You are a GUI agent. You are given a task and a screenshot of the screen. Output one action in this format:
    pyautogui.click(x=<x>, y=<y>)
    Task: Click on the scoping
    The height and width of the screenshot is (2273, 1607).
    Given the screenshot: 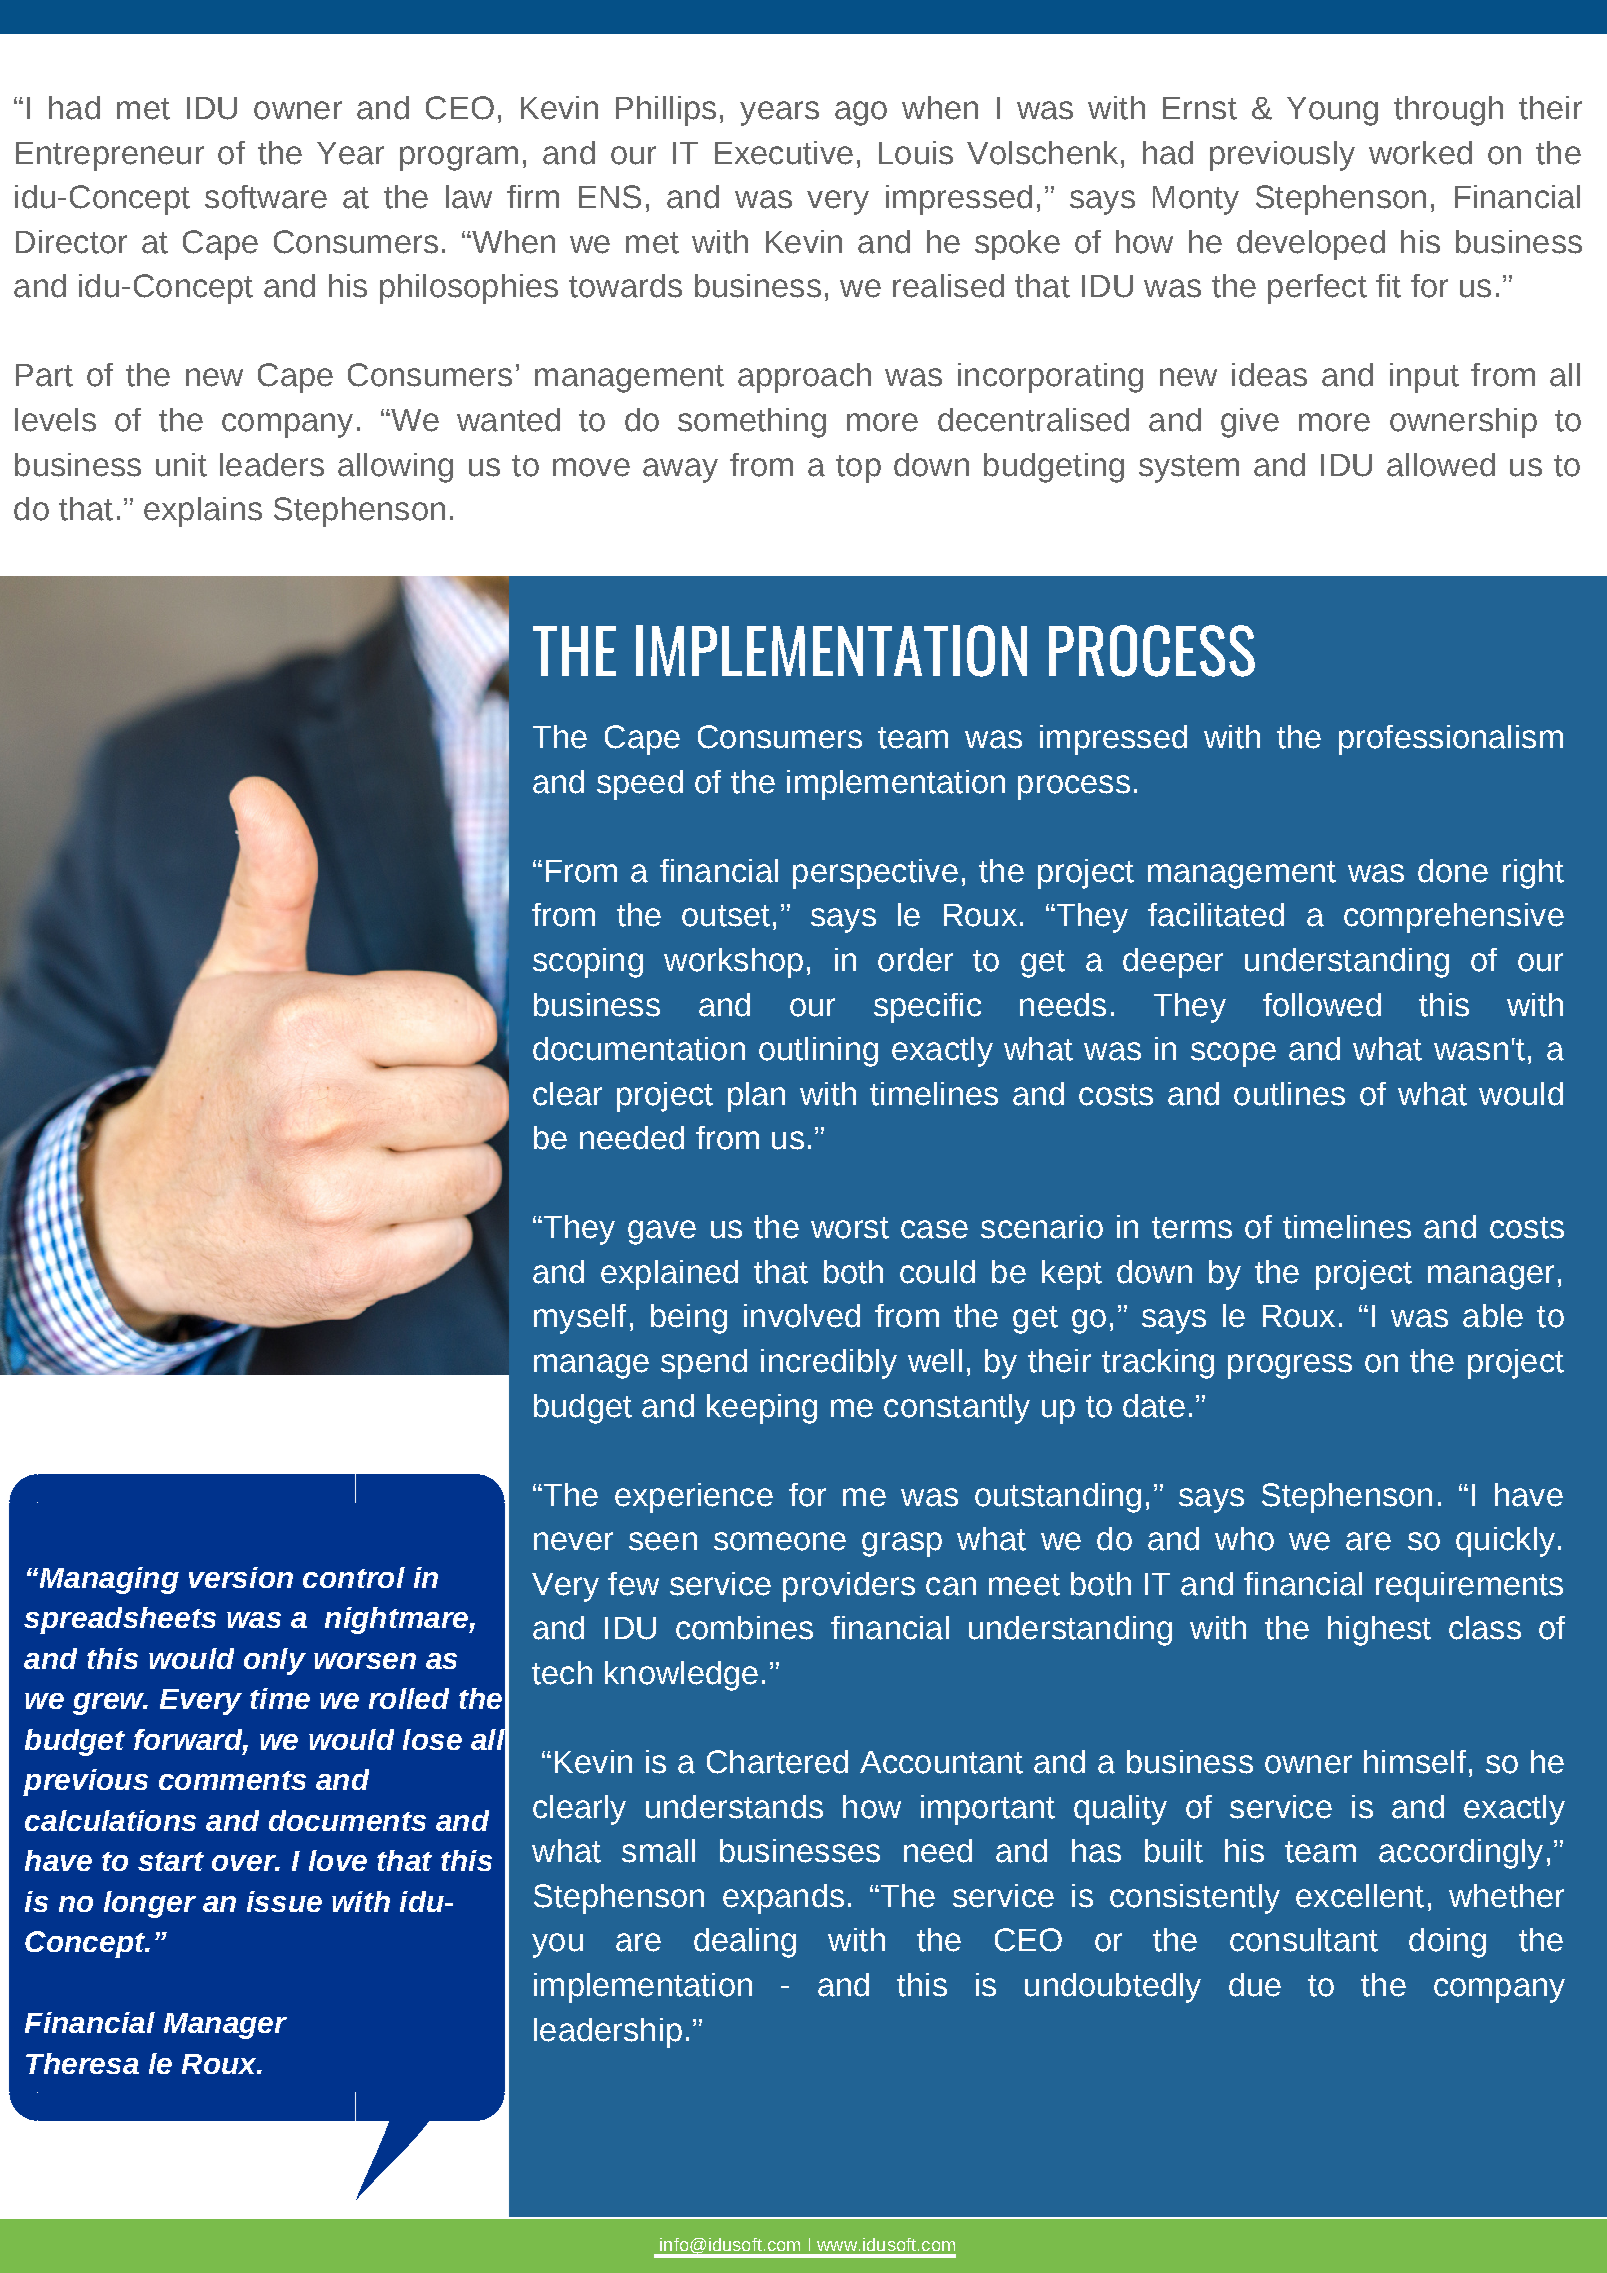 What is the action you would take?
    pyautogui.click(x=588, y=963)
